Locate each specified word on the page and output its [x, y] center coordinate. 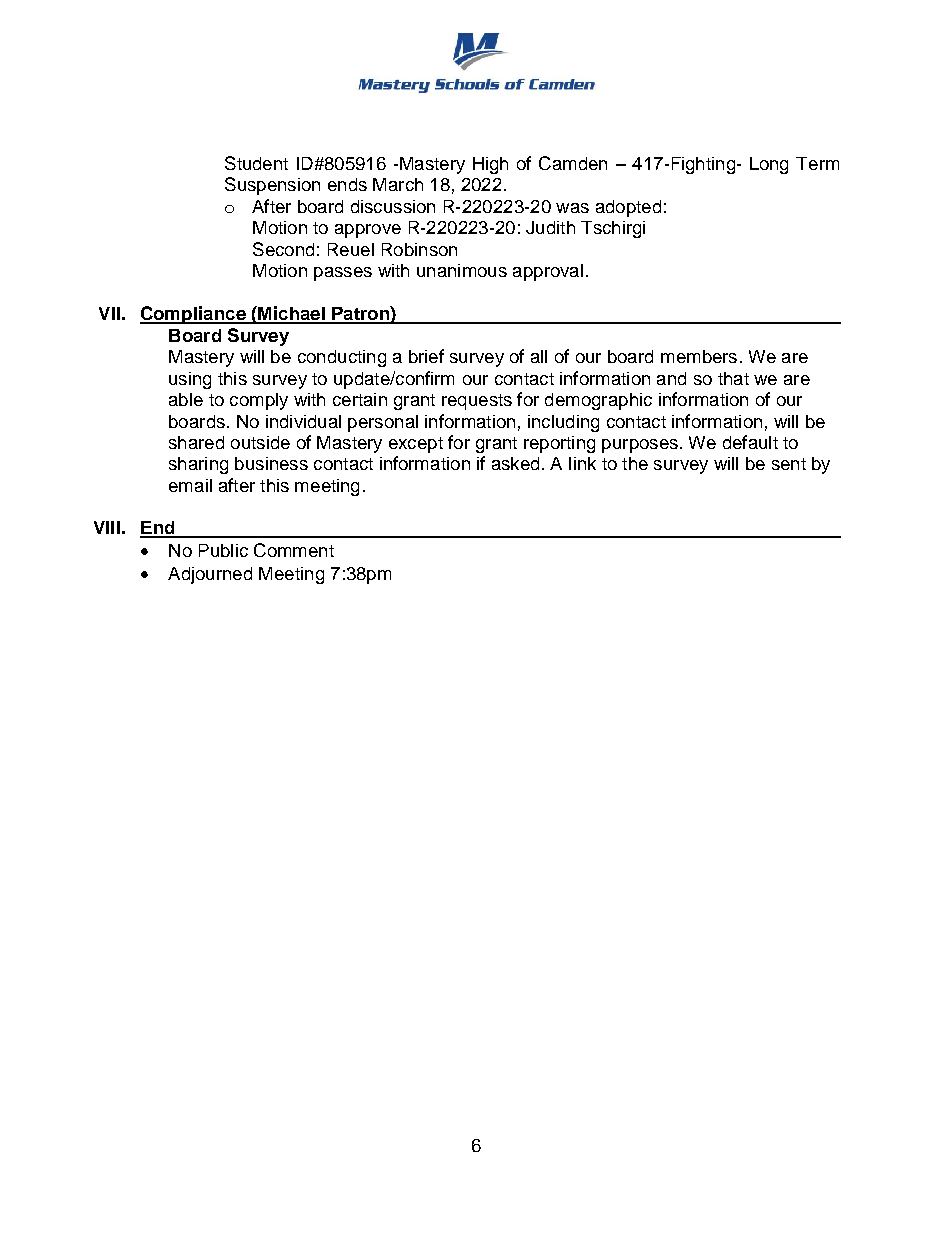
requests [477, 402]
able [186, 399]
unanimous [462, 270]
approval [548, 272]
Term [817, 163]
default [750, 442]
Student [256, 163]
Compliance [194, 315]
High [490, 165]
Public [223, 550]
